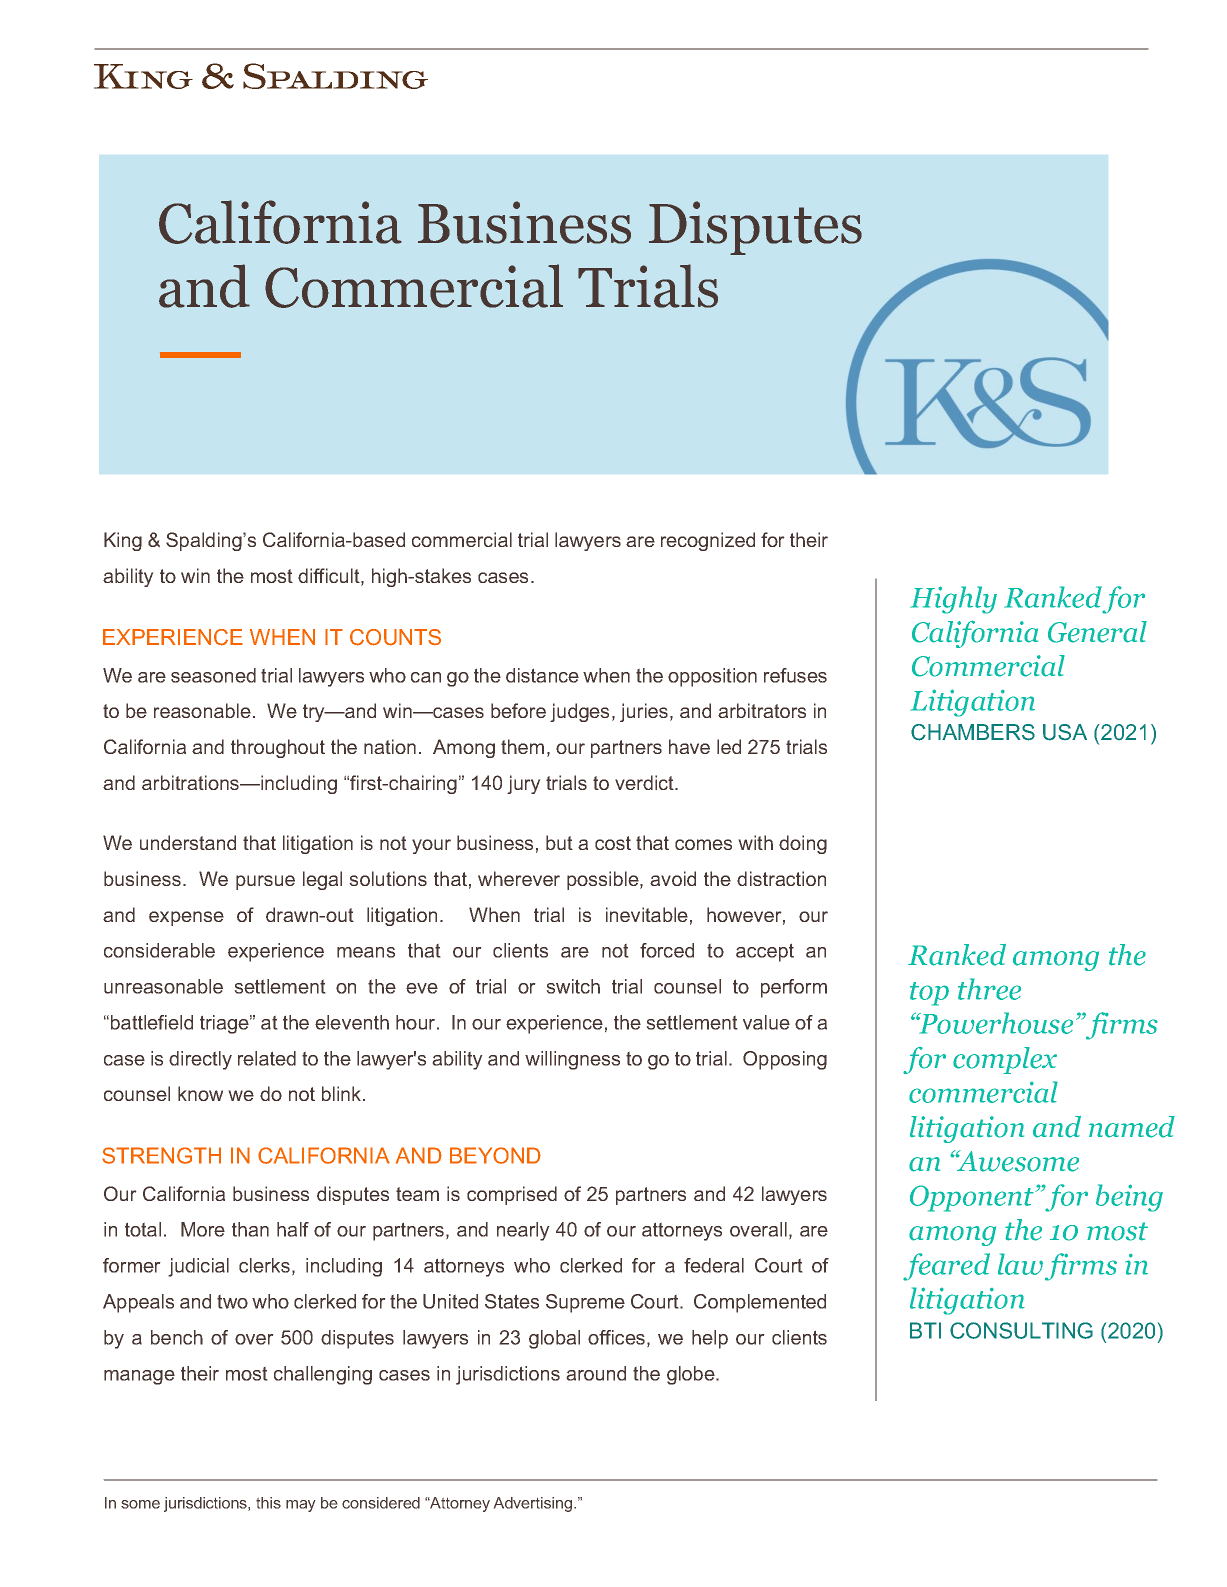  I want to click on General, so click(1097, 632).
